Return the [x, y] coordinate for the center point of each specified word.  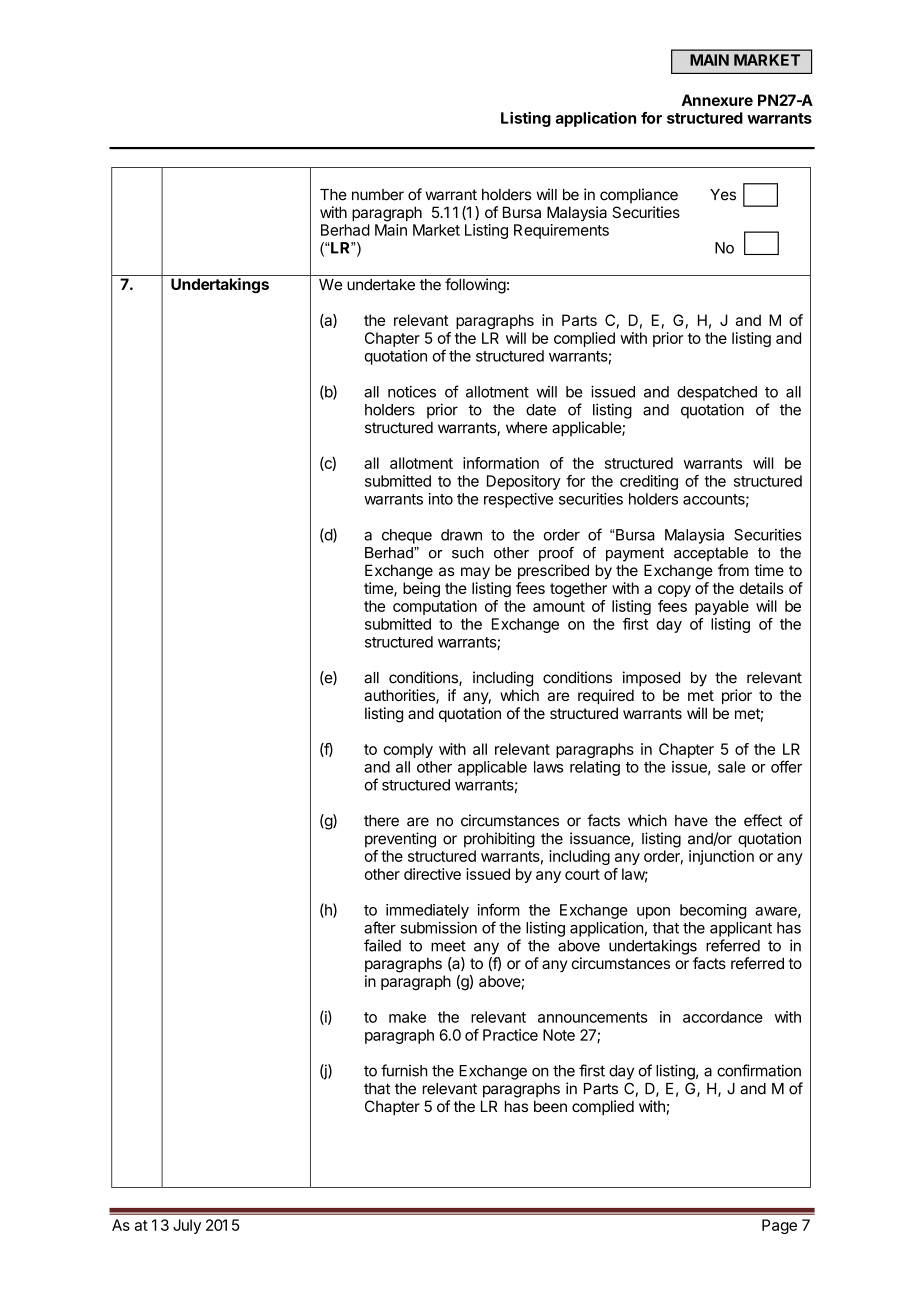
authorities [400, 696]
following [475, 286]
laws [548, 767]
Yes [723, 195]
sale [732, 767]
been [550, 1106]
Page [779, 1226]
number [378, 195]
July [187, 1226]
